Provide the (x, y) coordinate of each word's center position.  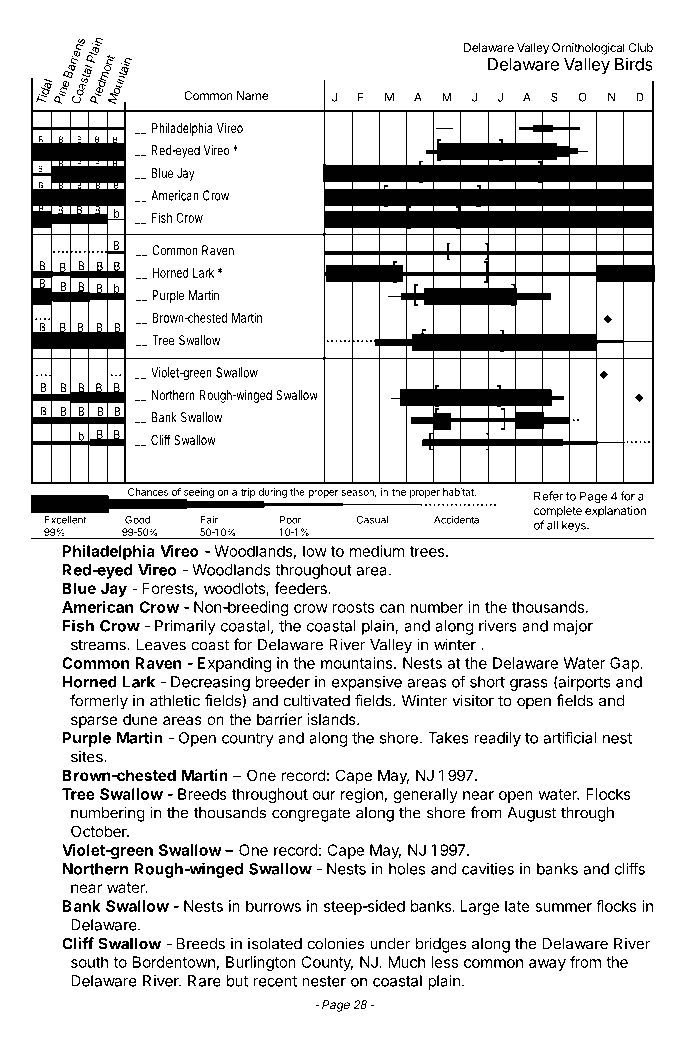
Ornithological (588, 49)
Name (252, 95)
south (89, 962)
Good (137, 520)
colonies (335, 943)
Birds (634, 64)
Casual (372, 520)
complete (558, 512)
